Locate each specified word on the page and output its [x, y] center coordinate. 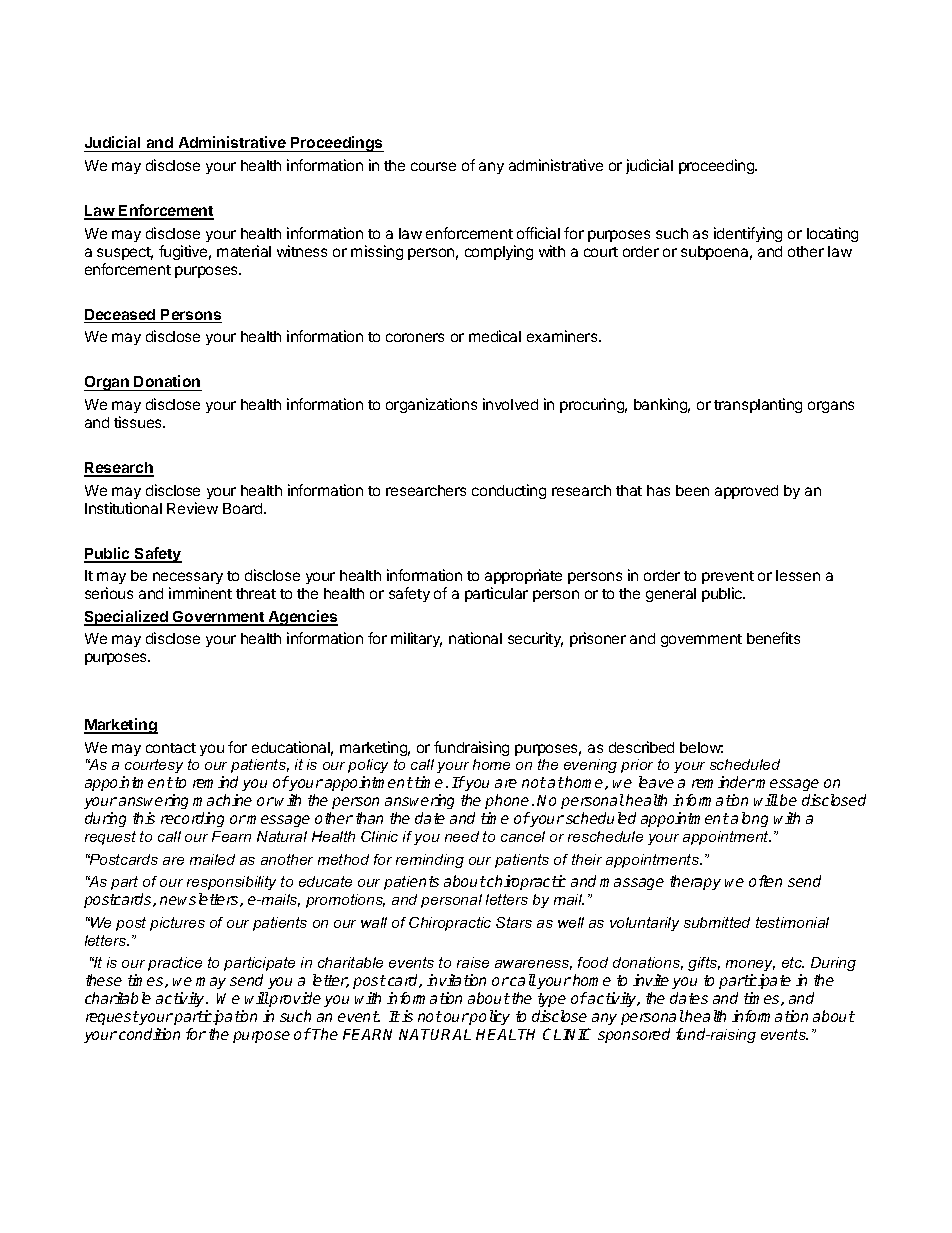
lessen [798, 575]
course [433, 166]
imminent [200, 593]
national [475, 638]
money [750, 965]
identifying [748, 234]
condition [149, 1034]
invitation [456, 980]
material [244, 251]
